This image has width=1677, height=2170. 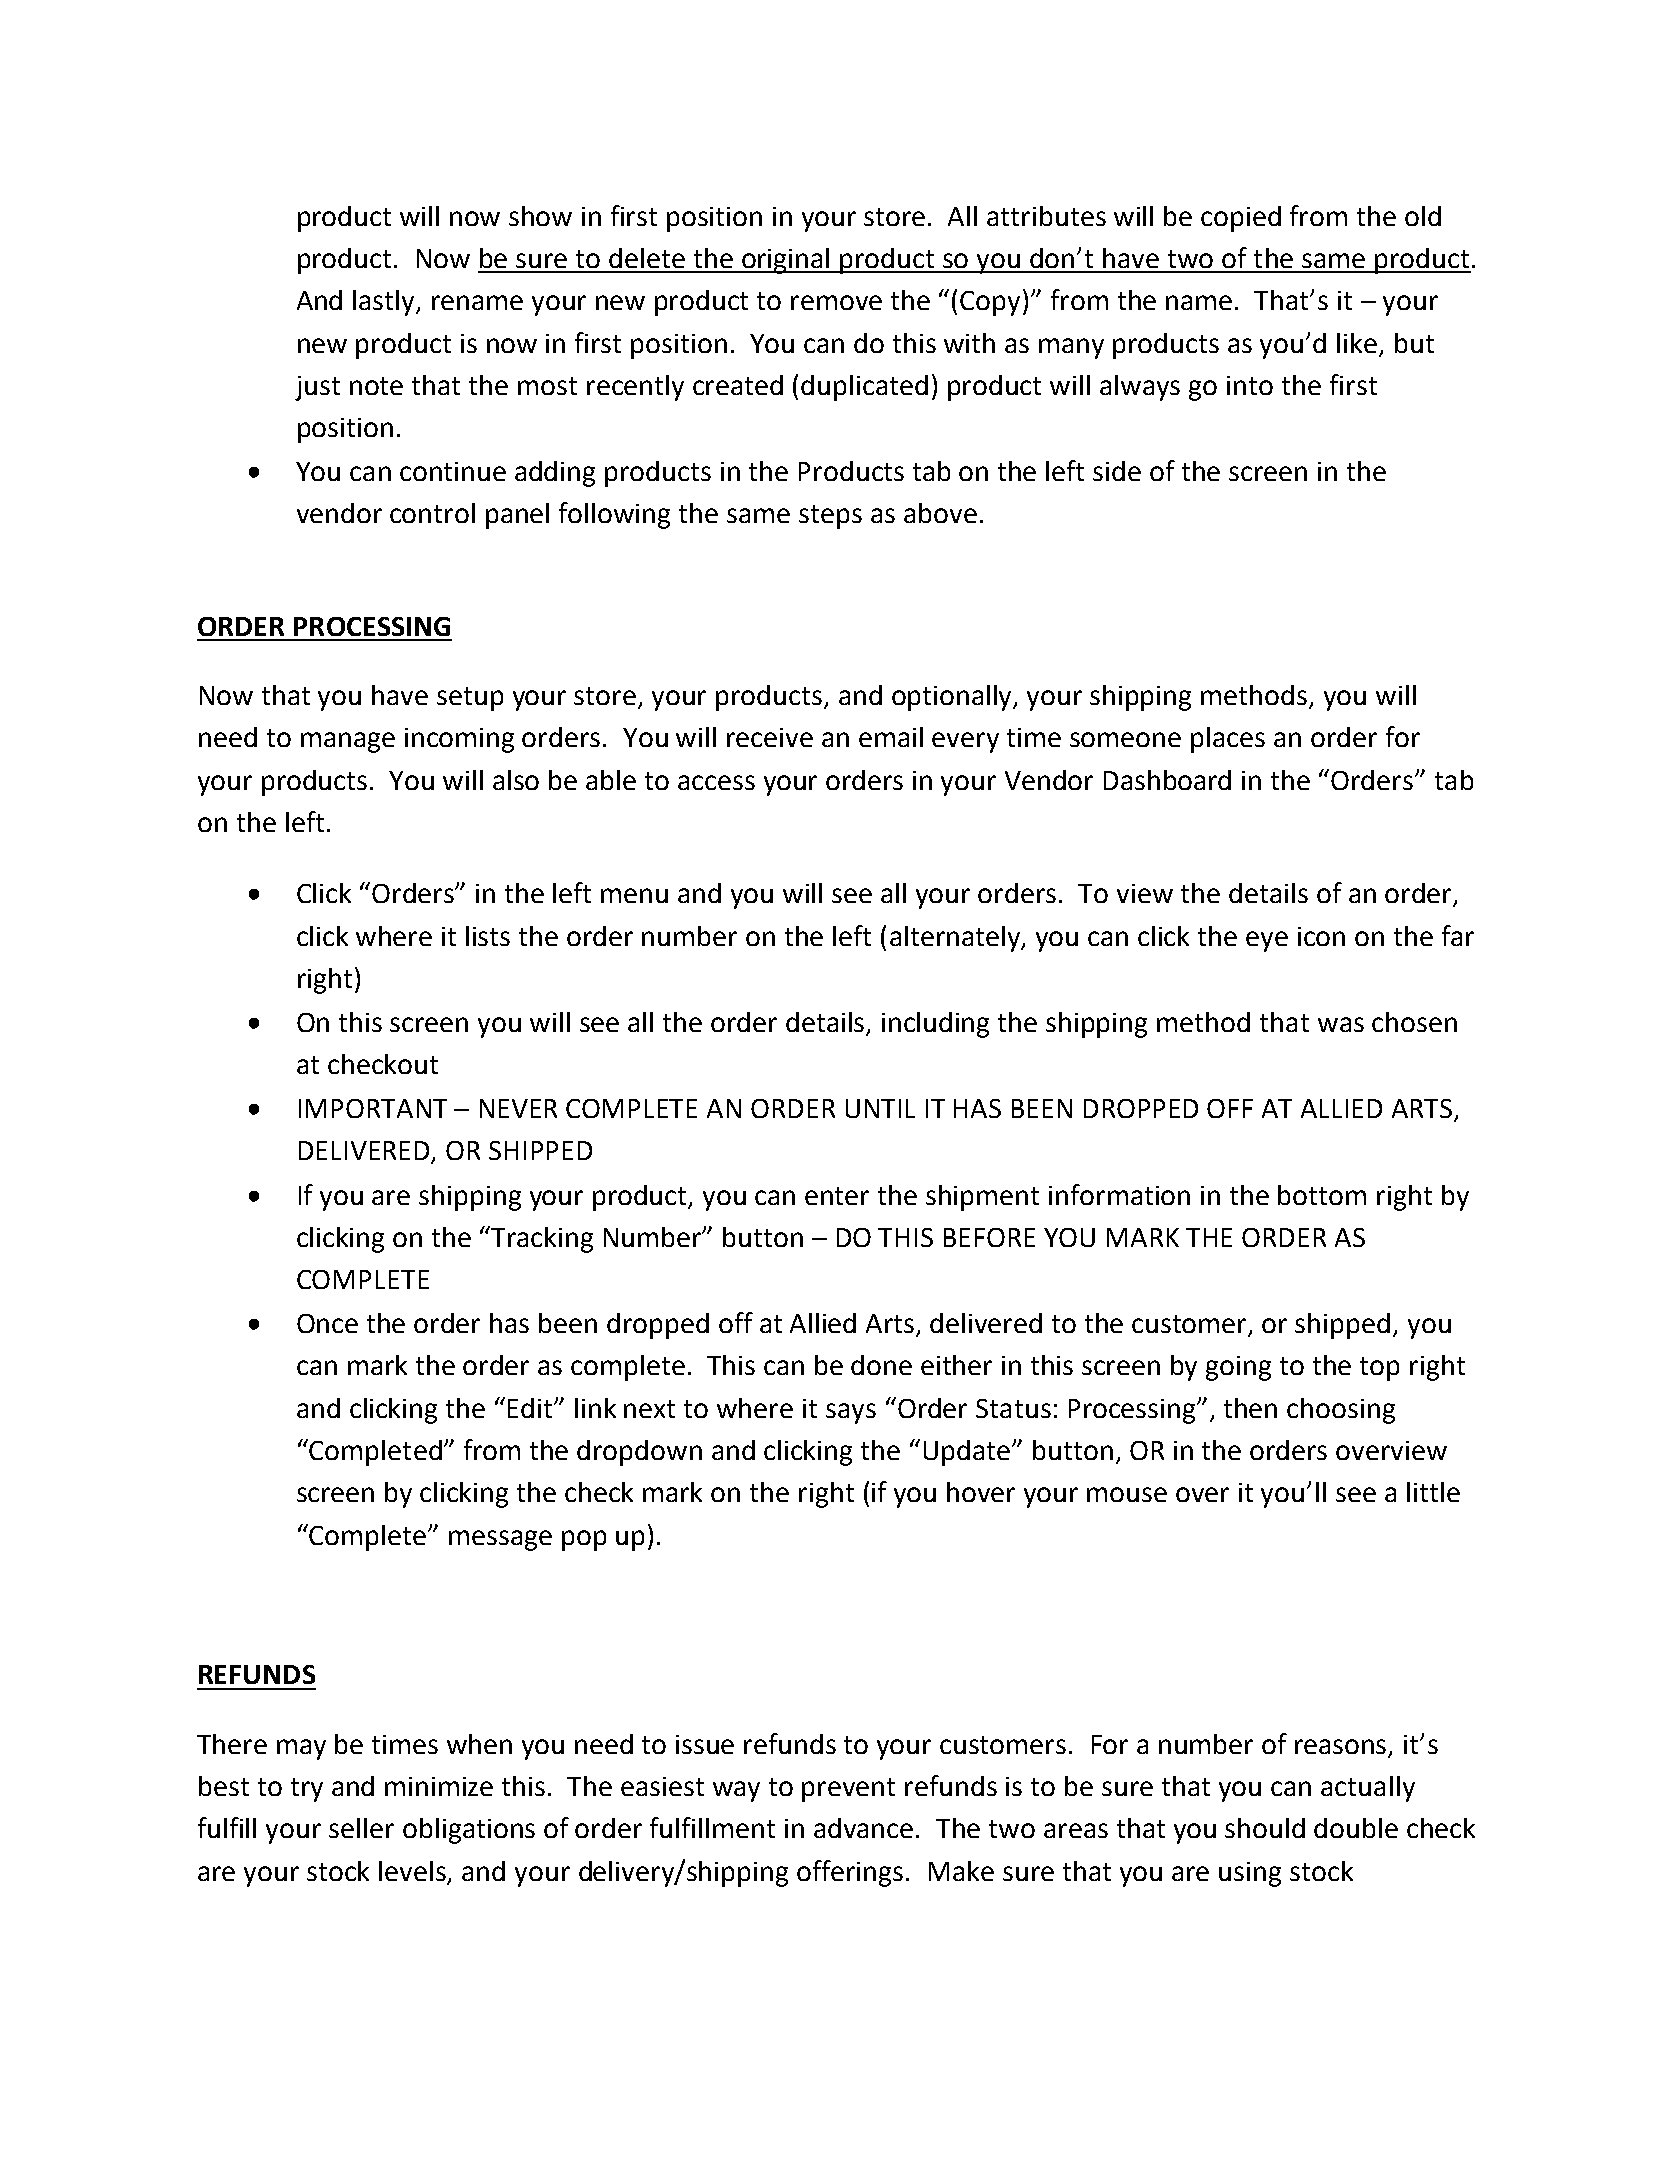 What do you see at coordinates (1241, 219) in the image?
I see `copied` at bounding box center [1241, 219].
